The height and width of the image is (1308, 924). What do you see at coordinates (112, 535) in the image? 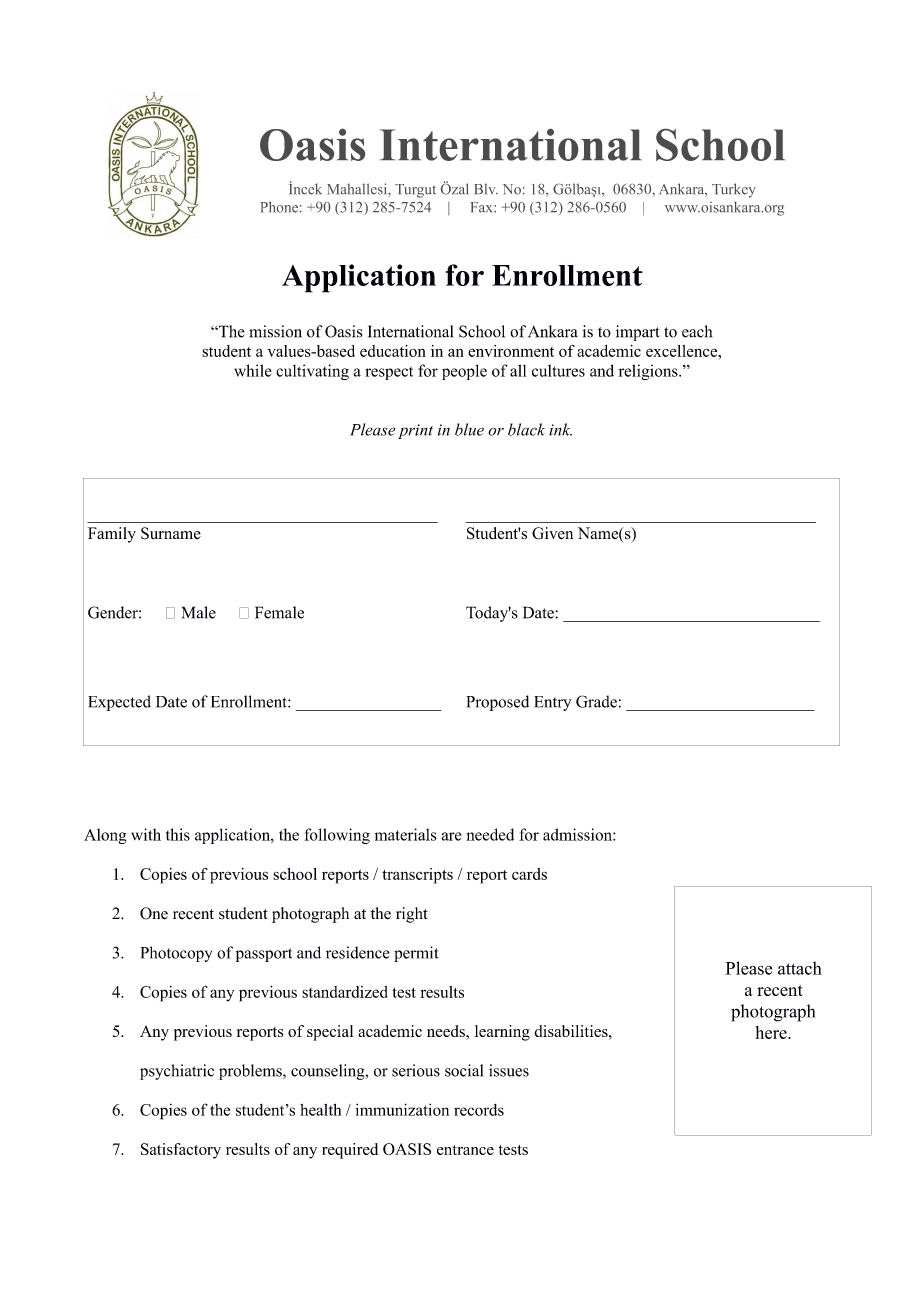
I see `Family` at bounding box center [112, 535].
